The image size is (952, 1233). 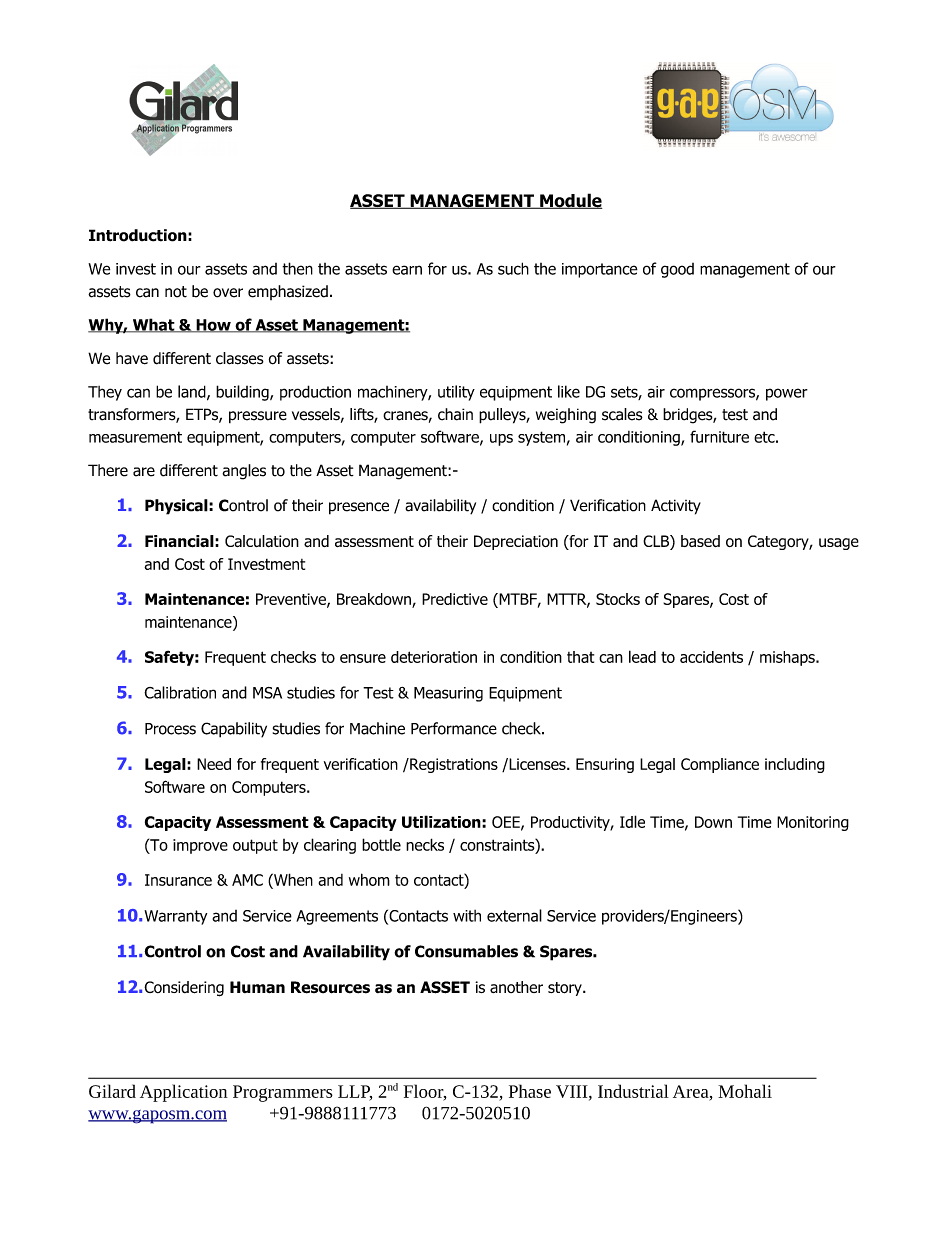 What do you see at coordinates (184, 1093) in the document?
I see `Application` at bounding box center [184, 1093].
